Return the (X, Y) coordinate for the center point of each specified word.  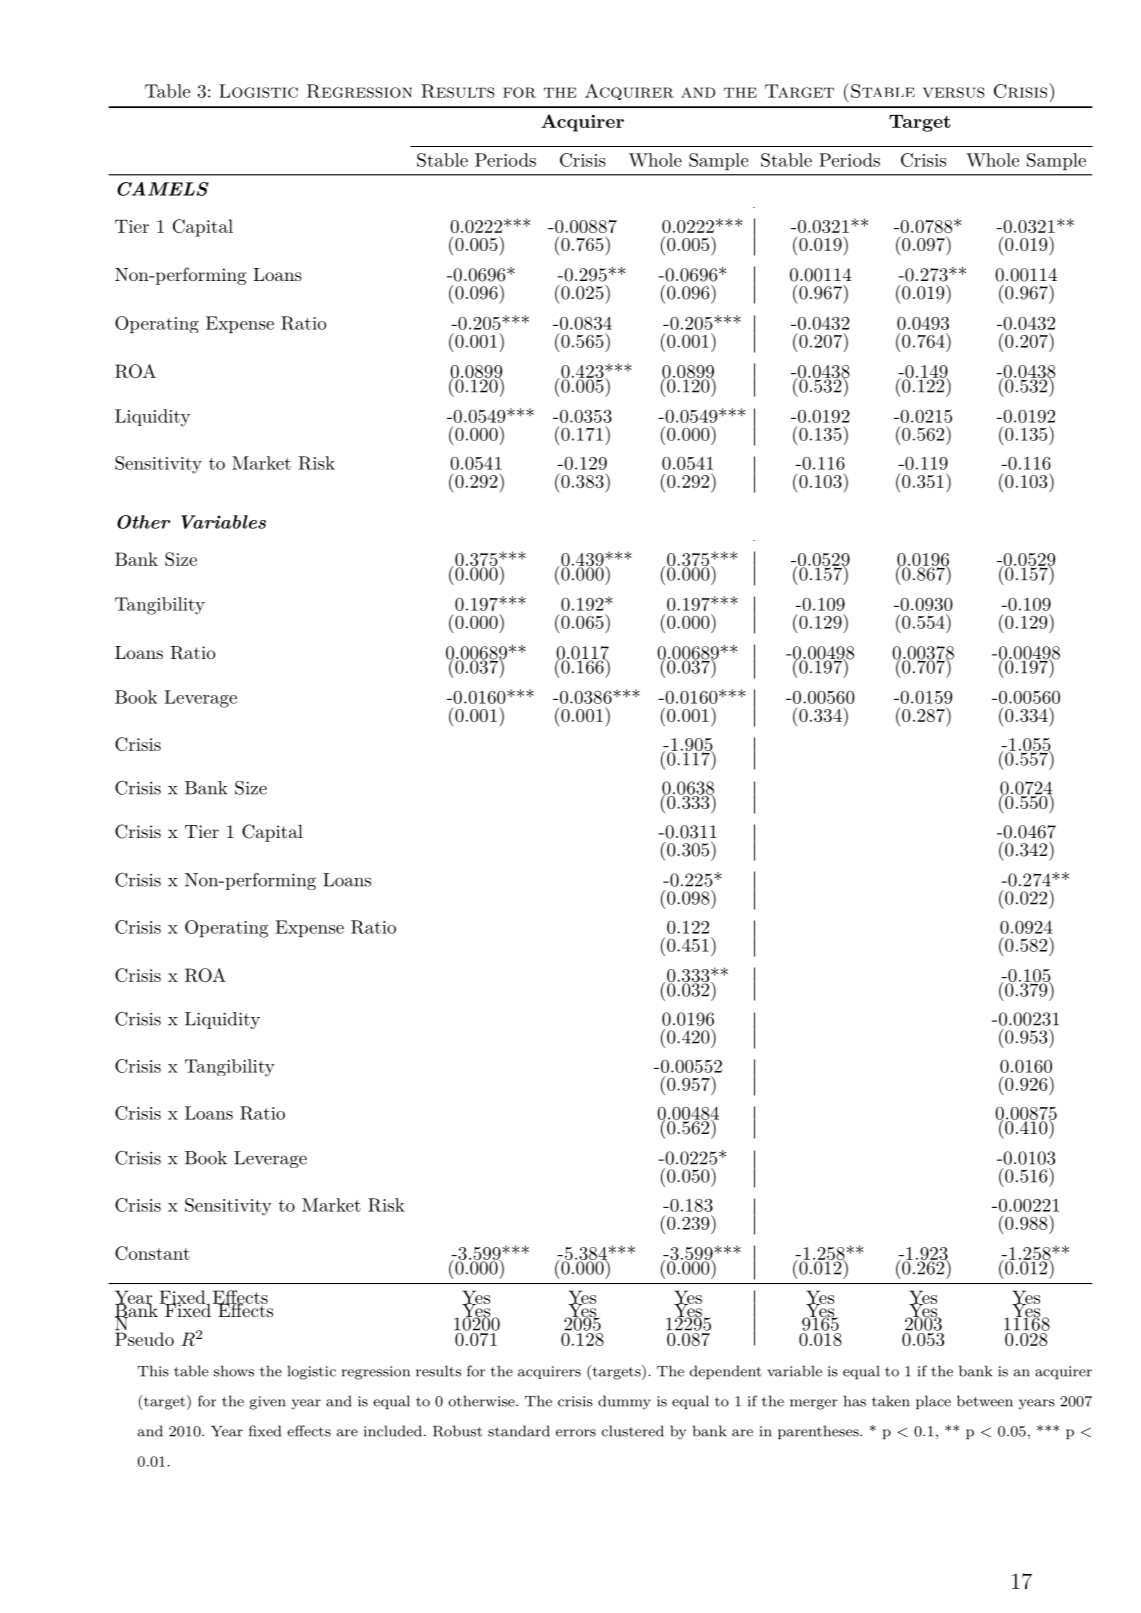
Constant (152, 1253)
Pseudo (144, 1338)
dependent (726, 1372)
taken (891, 1401)
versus (953, 92)
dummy (624, 1402)
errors (576, 1433)
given (267, 1403)
